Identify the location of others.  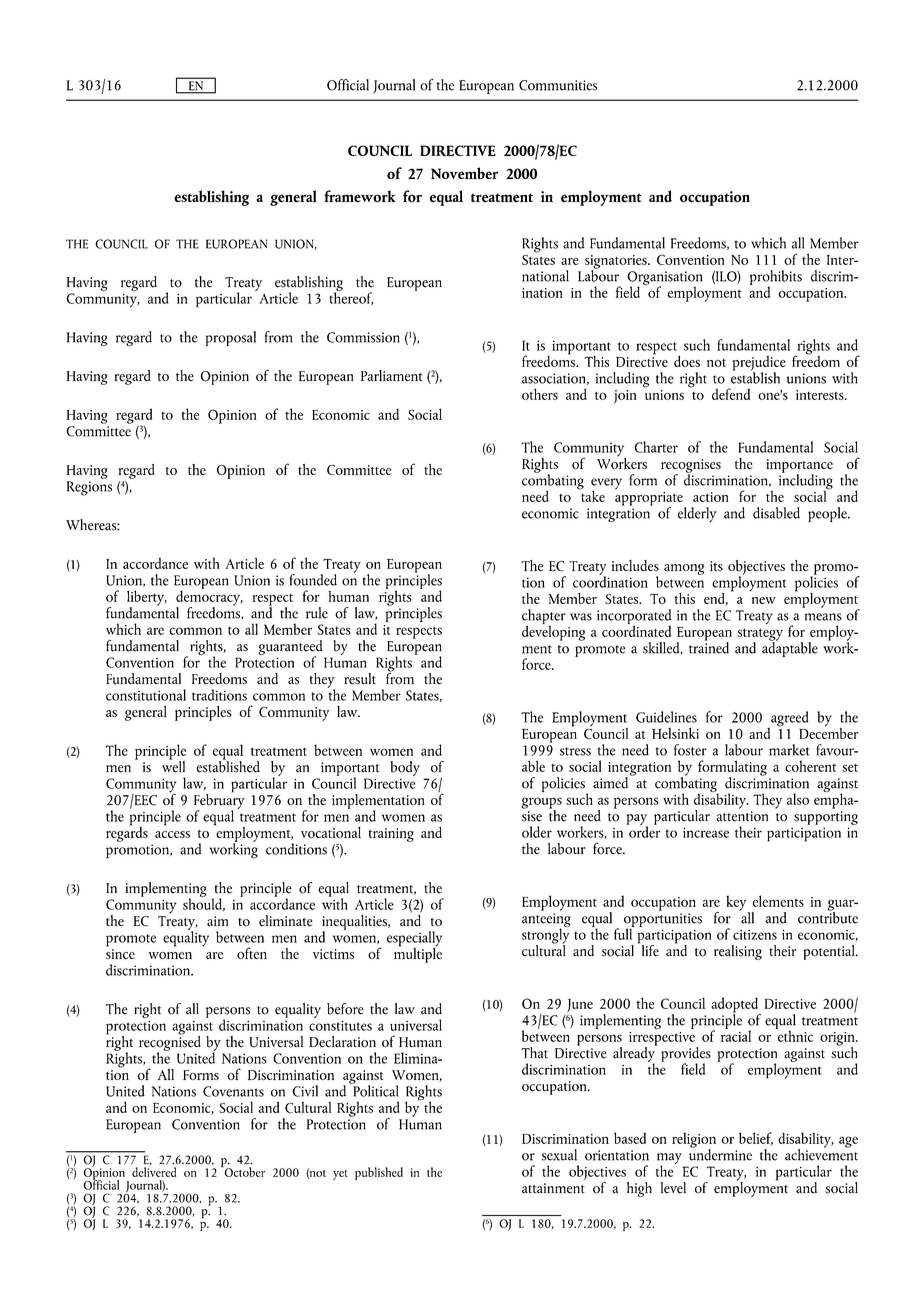
(540, 394).
